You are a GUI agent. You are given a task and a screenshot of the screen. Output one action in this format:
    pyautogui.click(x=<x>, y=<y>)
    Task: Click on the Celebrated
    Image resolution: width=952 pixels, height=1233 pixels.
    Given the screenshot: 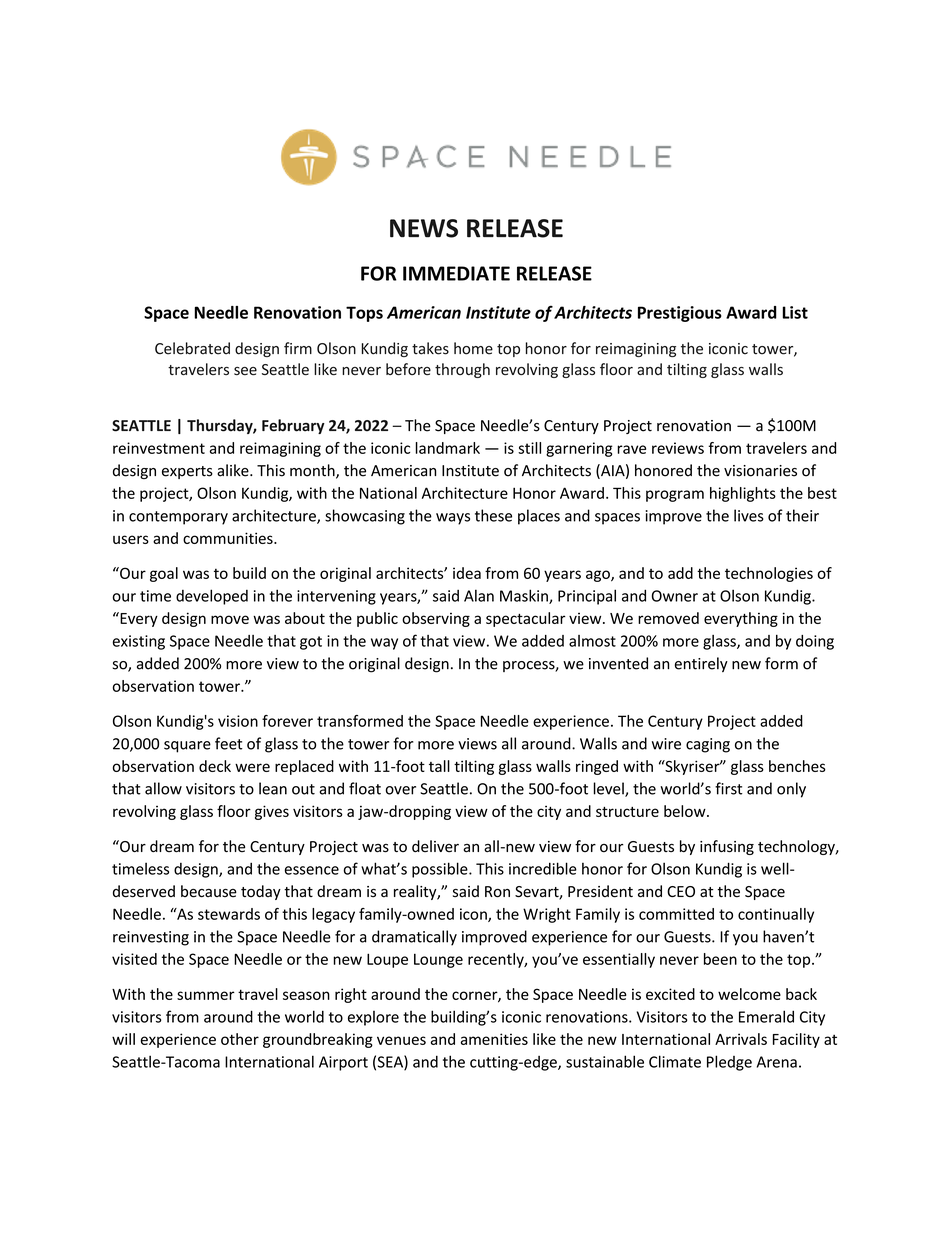 What is the action you would take?
    pyautogui.click(x=192, y=348)
